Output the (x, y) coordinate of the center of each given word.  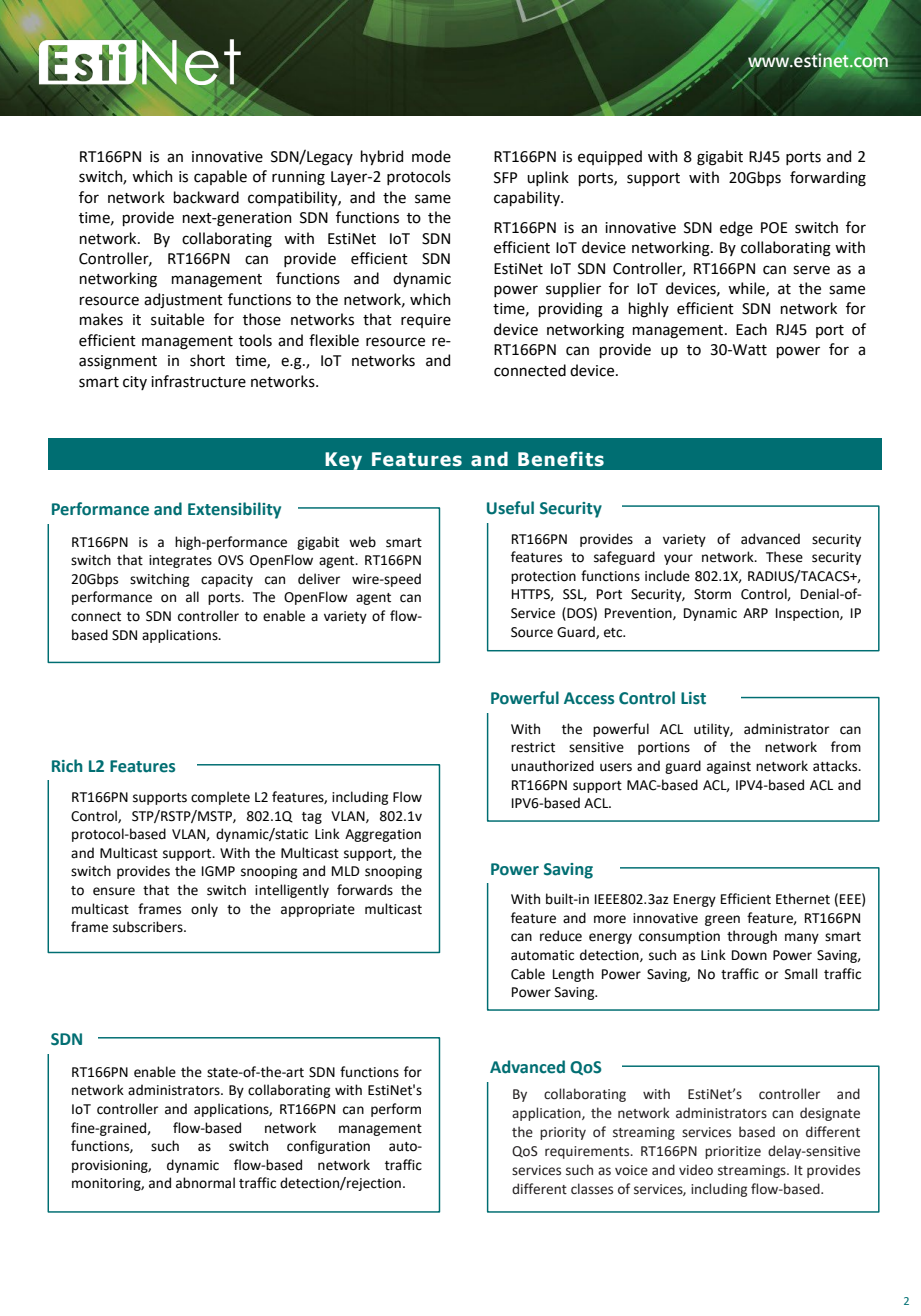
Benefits (561, 459)
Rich (67, 766)
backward (206, 197)
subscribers (149, 927)
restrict (533, 747)
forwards (365, 890)
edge (736, 229)
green (722, 920)
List (693, 698)
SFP (505, 178)
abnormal (205, 1183)
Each (751, 329)
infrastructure (198, 381)
